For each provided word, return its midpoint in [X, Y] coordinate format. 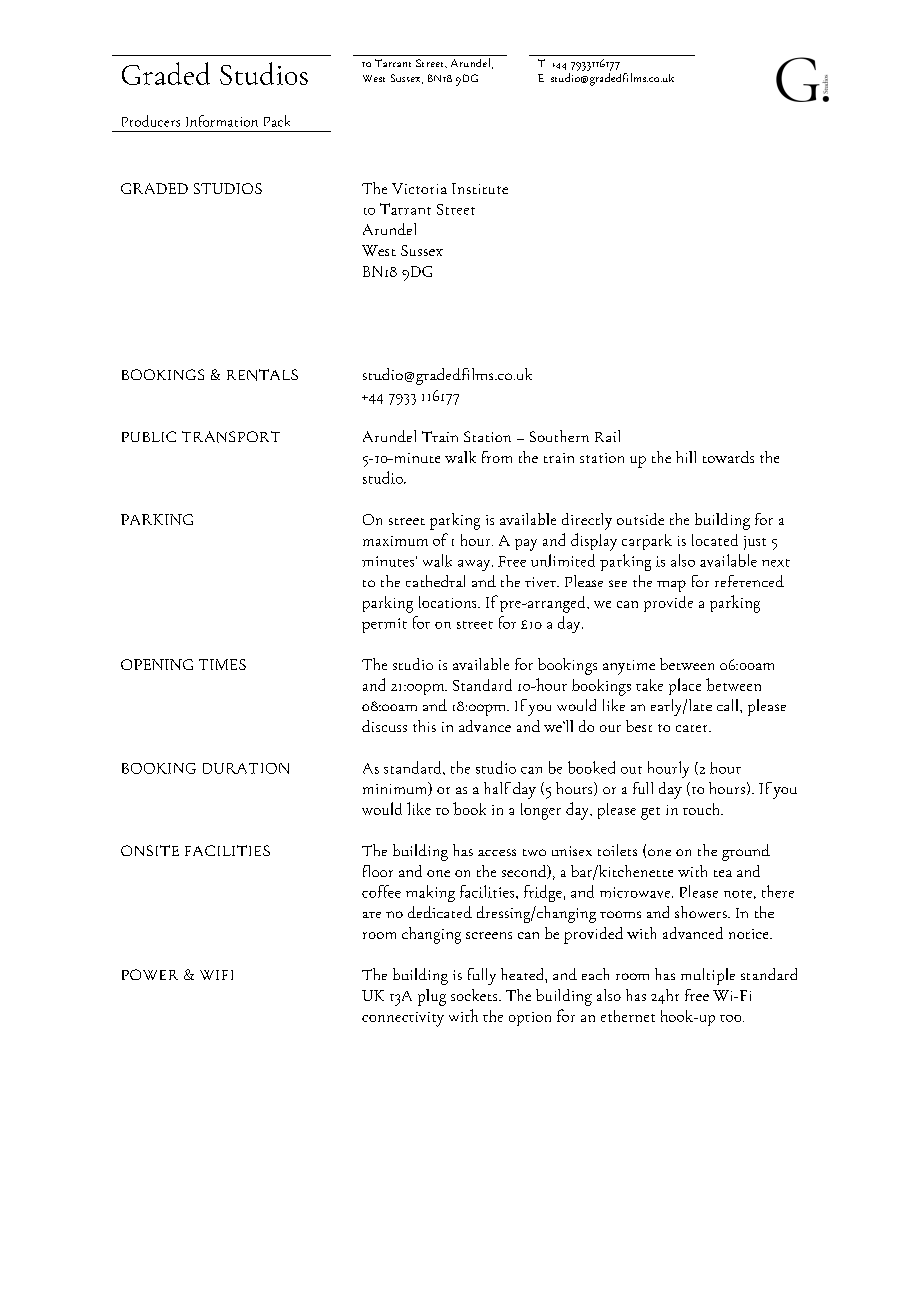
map [671, 586]
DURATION [246, 768]
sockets [475, 995]
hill [686, 457]
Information [222, 121]
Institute [480, 188]
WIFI [216, 975]
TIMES [222, 664]
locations [449, 602]
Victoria [419, 188]
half [497, 788]
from [497, 457]
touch [703, 809]
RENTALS [262, 375]
